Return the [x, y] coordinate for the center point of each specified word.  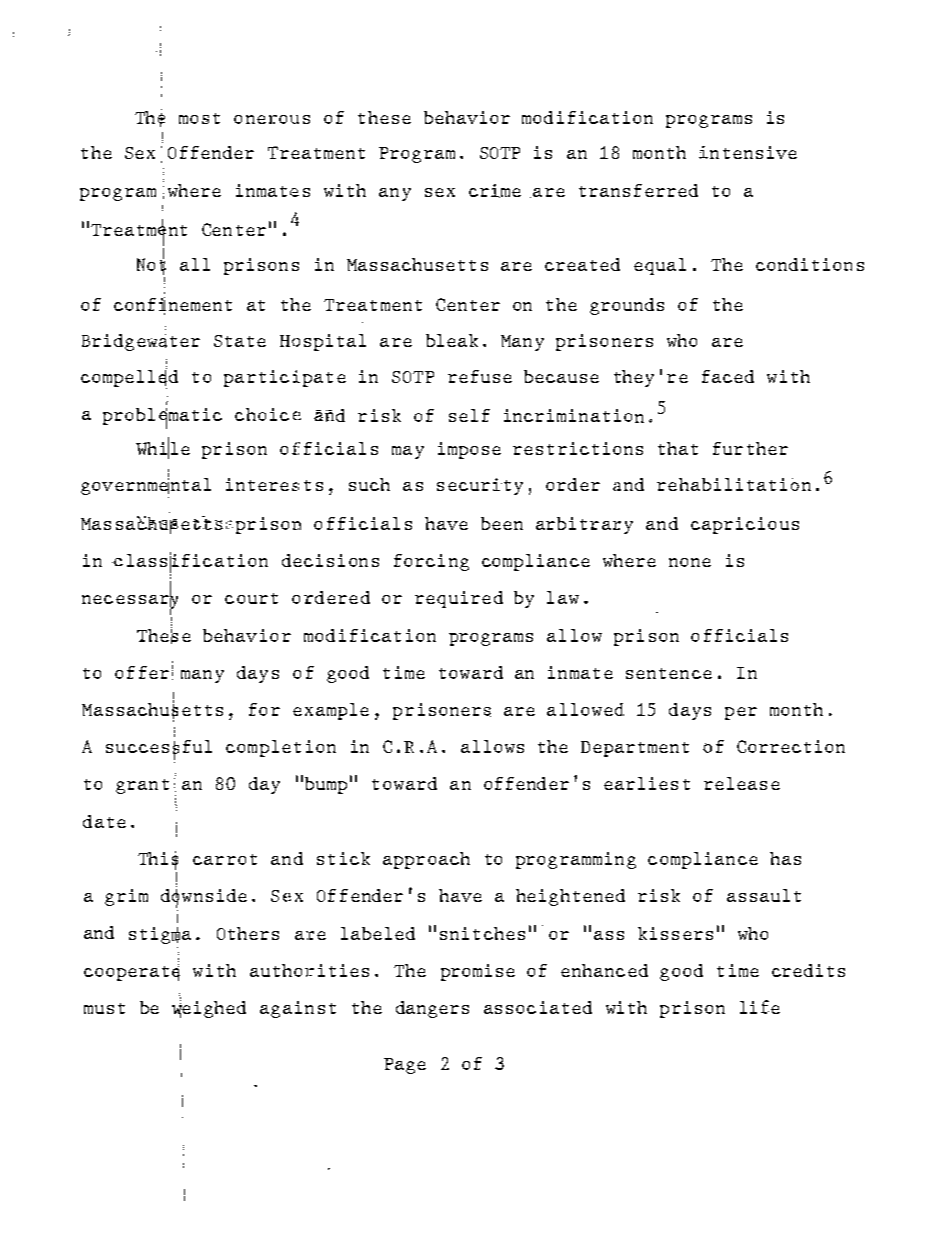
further [750, 448]
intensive [748, 152]
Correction [791, 746]
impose [469, 450]
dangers [432, 1009]
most [199, 118]
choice [268, 414]
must [104, 1008]
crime [495, 191]
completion [281, 748]
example [331, 711]
